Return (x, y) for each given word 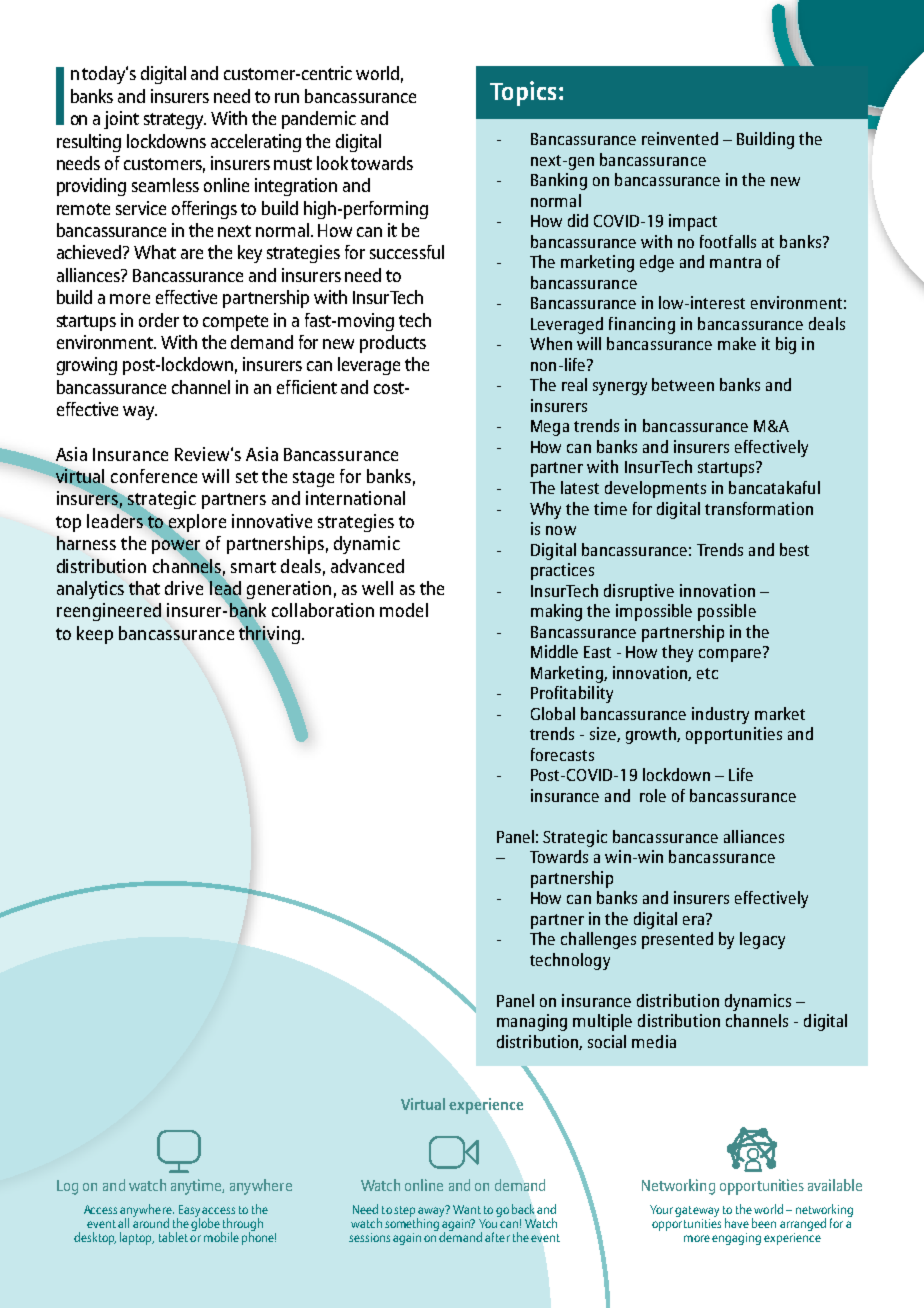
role (653, 795)
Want (467, 1209)
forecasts (562, 754)
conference (154, 476)
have (737, 1223)
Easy (188, 1212)
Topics (523, 93)
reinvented (680, 138)
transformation (759, 508)
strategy (175, 121)
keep (95, 635)
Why (545, 510)
